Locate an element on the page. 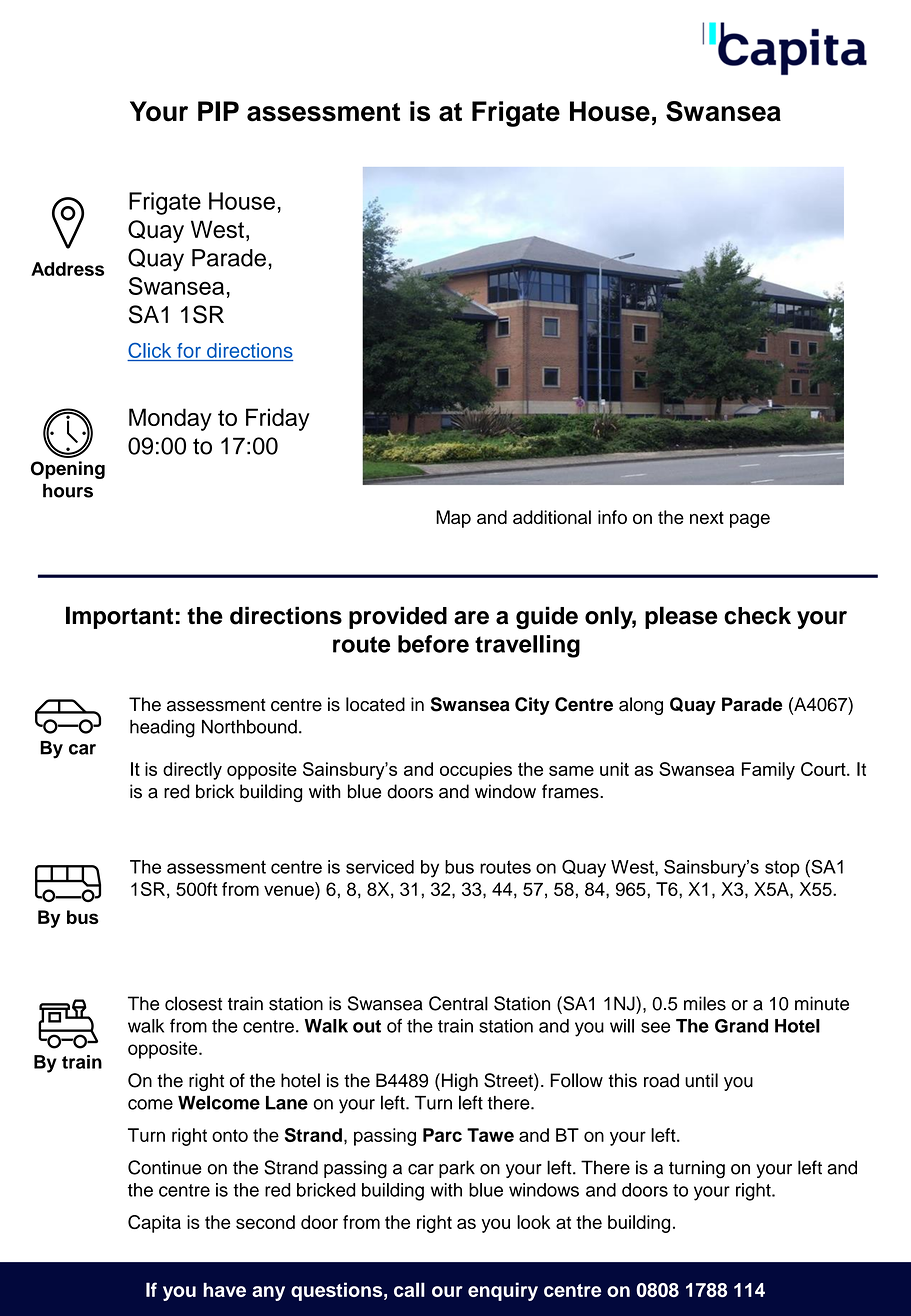  heading is located at coordinates (162, 729).
